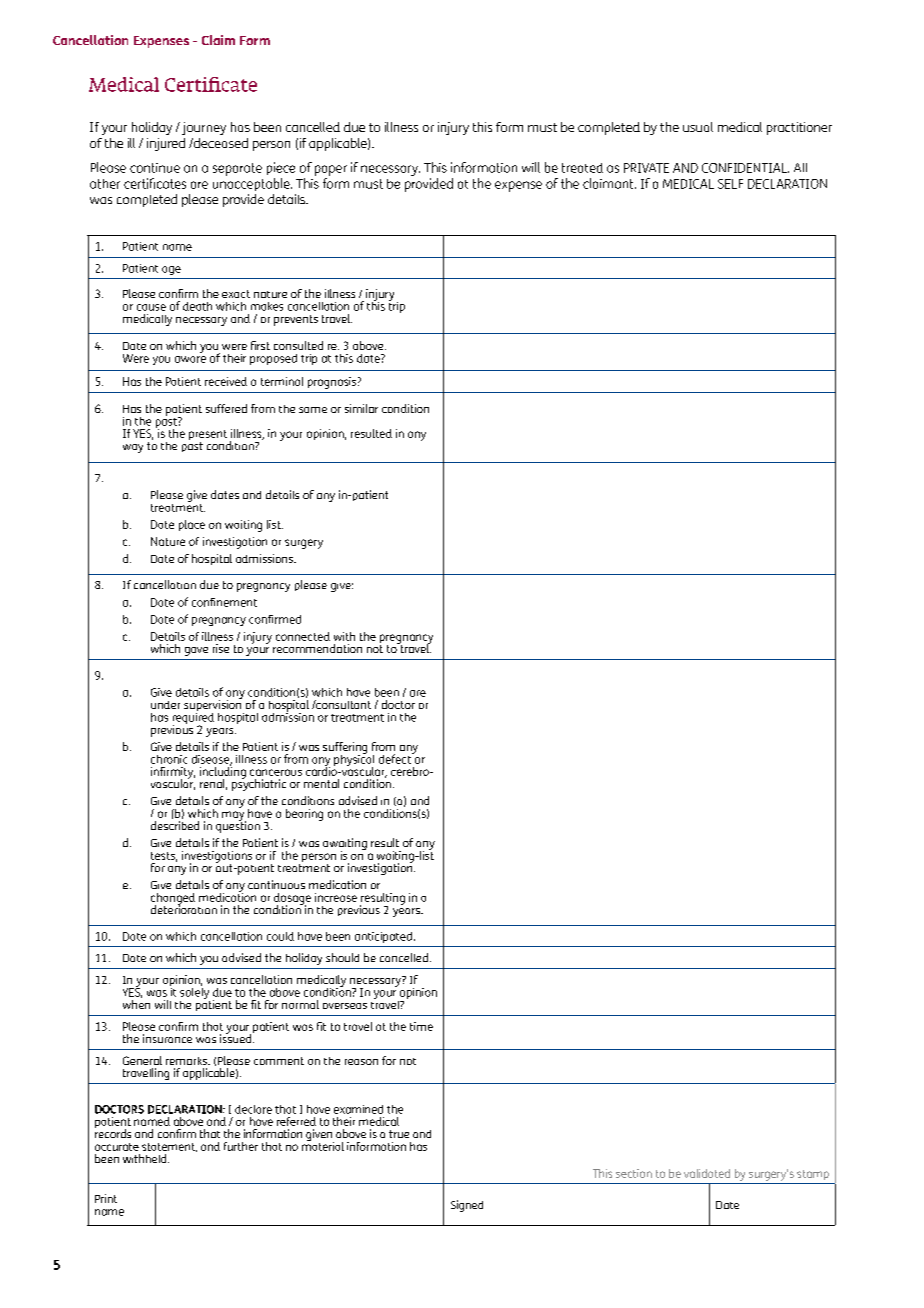 The image size is (924, 1308). I want to click on CONFIDENTIAL, so click(745, 168).
